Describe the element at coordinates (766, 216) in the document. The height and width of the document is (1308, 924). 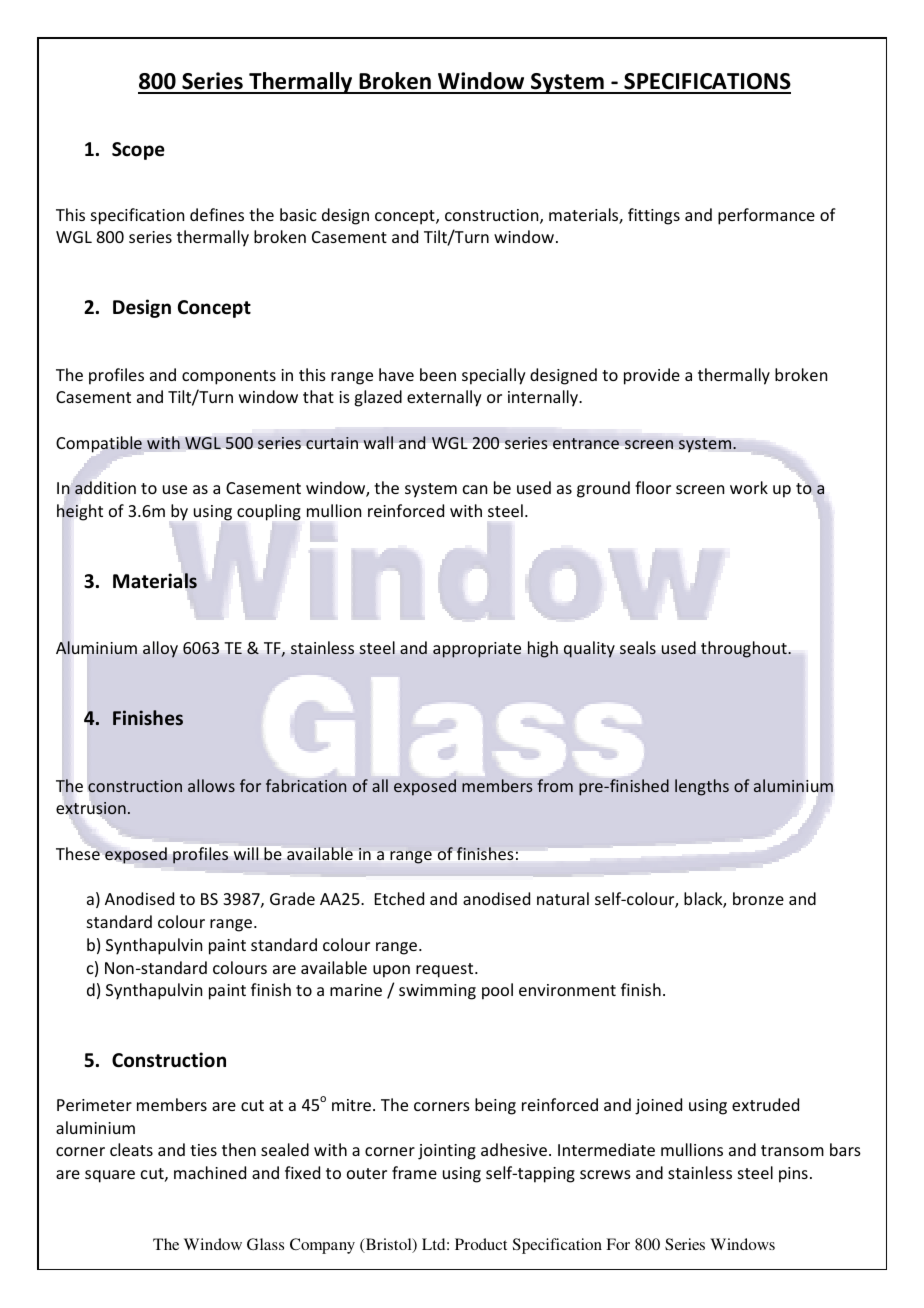
I see `performance` at that location.
